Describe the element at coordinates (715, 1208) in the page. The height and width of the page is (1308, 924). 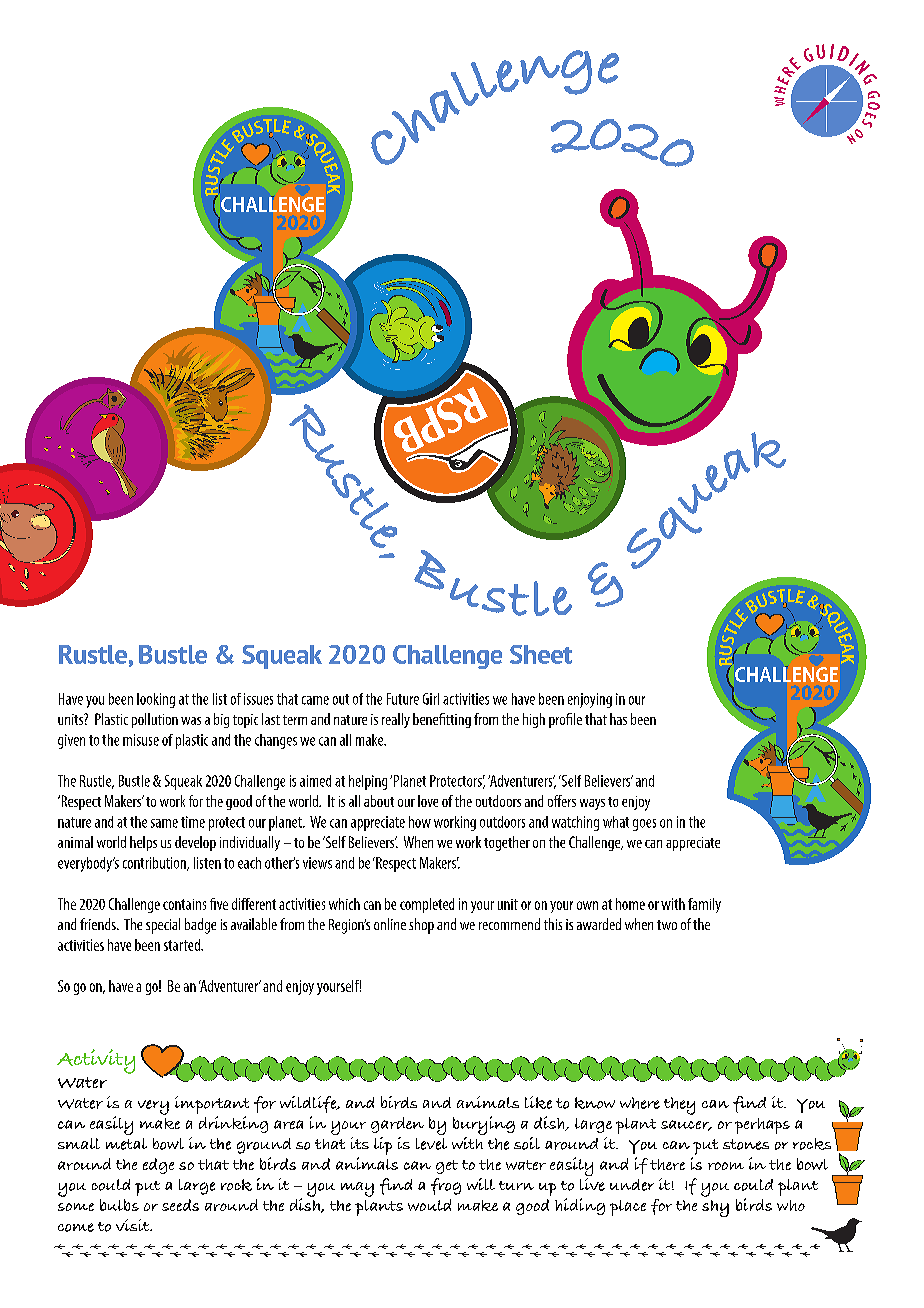
I see `shy` at that location.
